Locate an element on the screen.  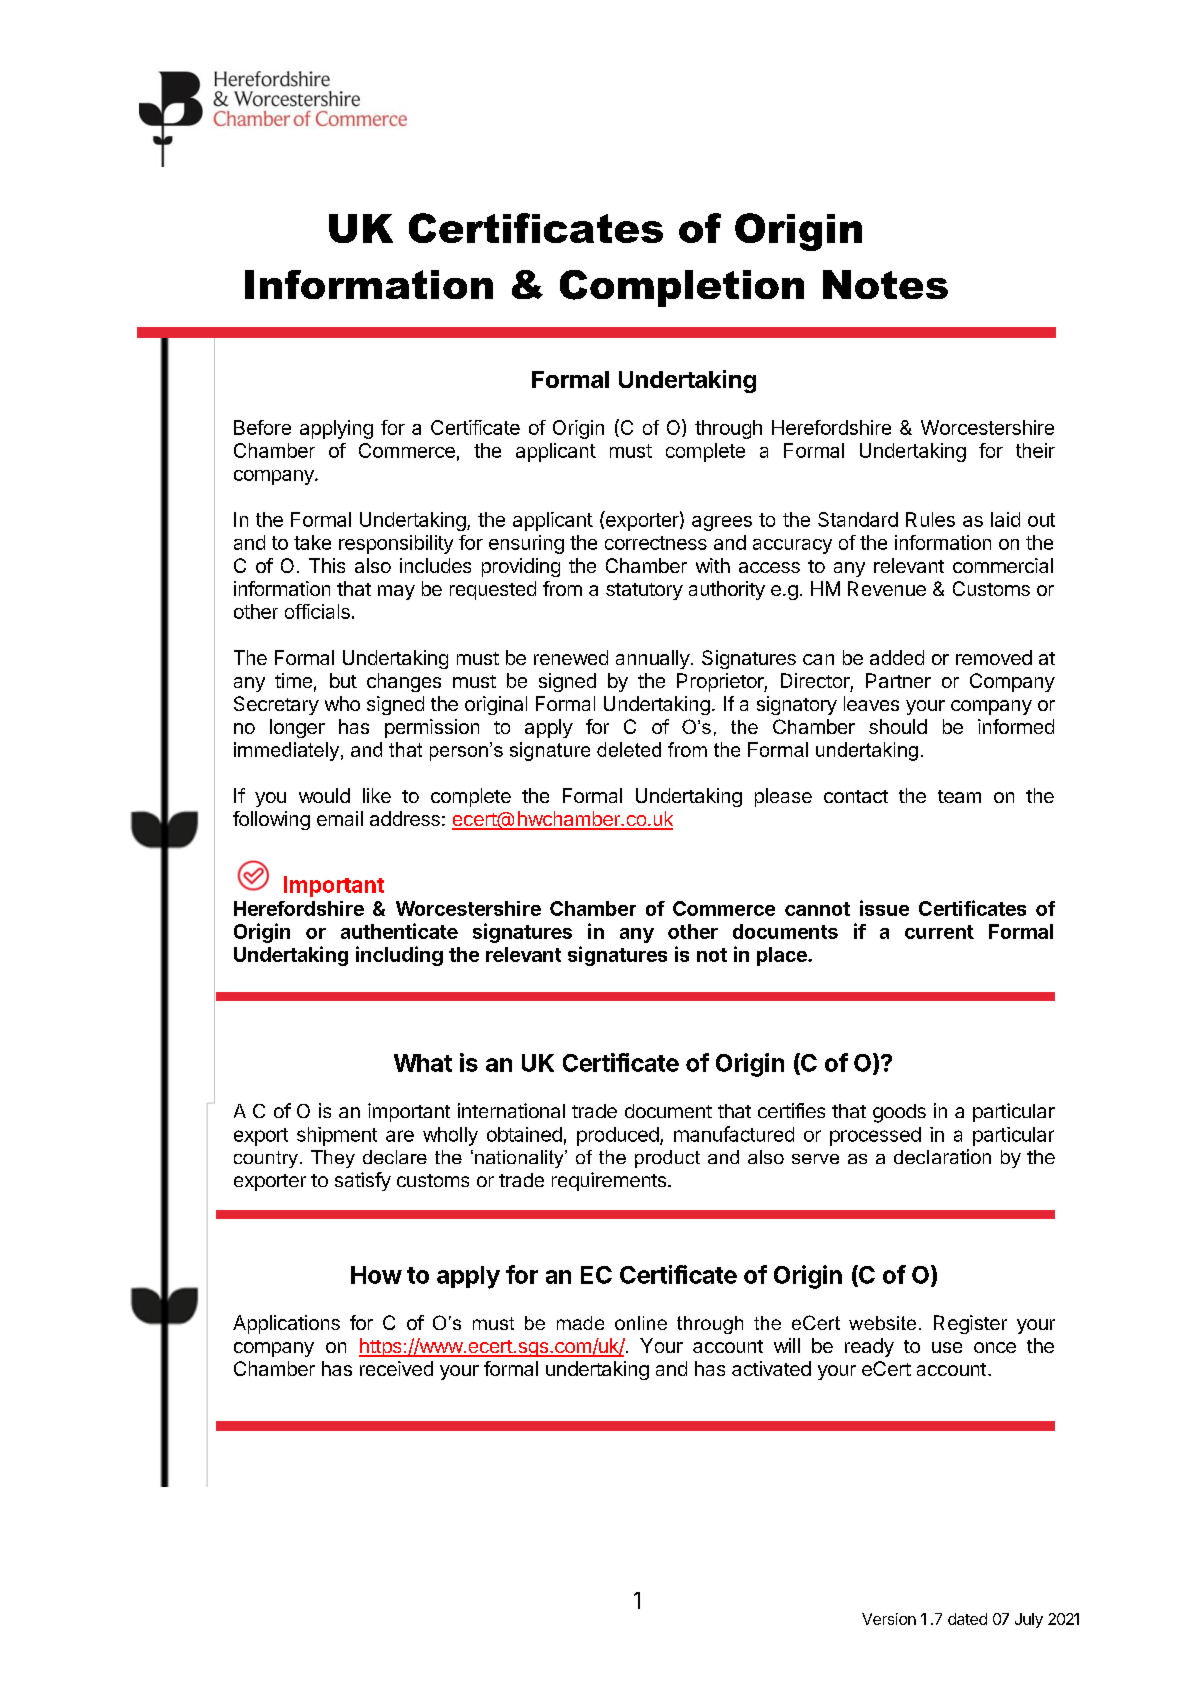
Version is located at coordinates (889, 1619).
